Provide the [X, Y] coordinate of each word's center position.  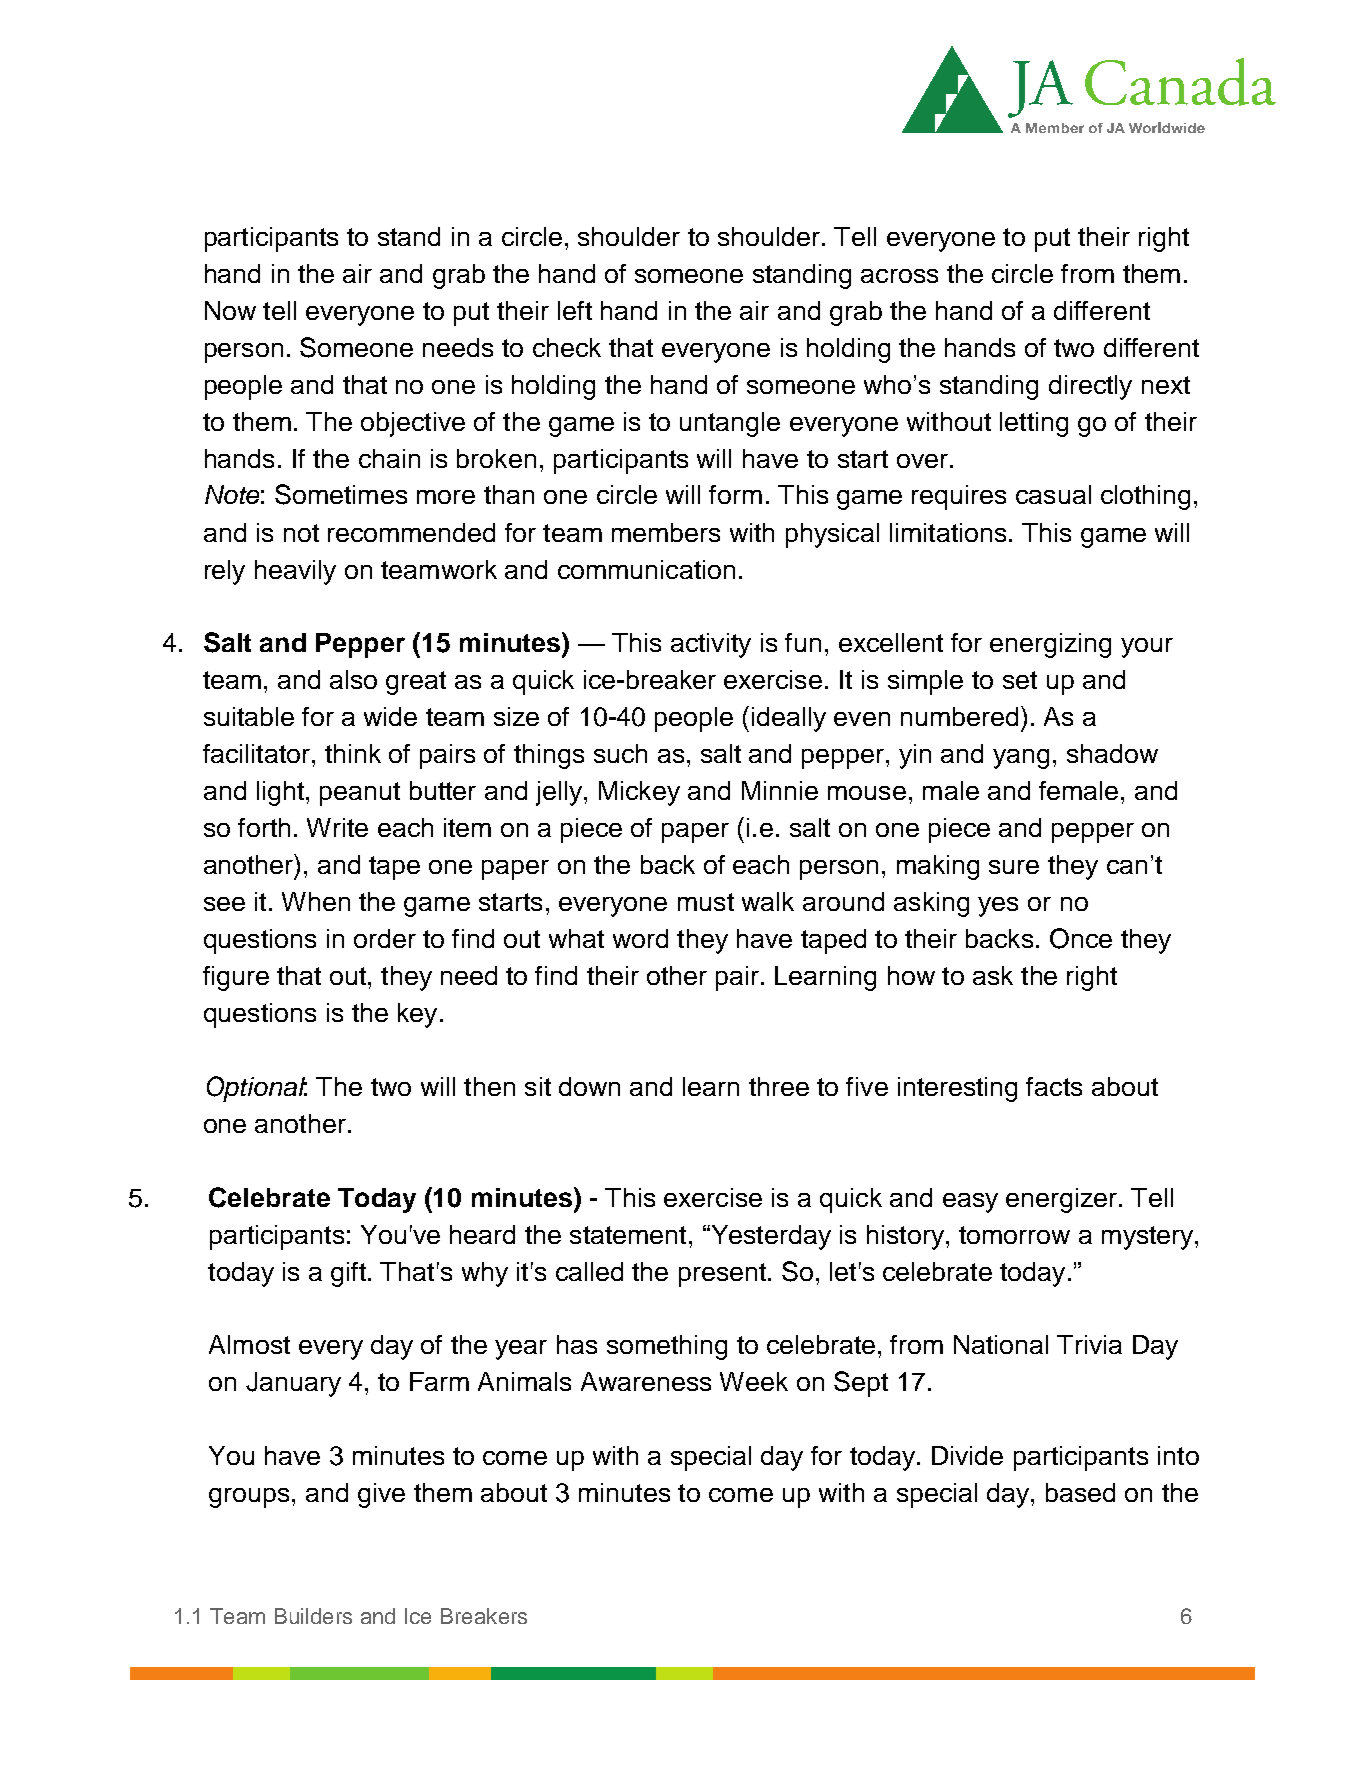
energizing [1050, 645]
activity [711, 645]
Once [1081, 938]
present [722, 1275]
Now [230, 310]
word [640, 938]
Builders [313, 1616]
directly [1090, 387]
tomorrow [1014, 1235]
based [1080, 1492]
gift [348, 1274]
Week [754, 1381]
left [575, 310]
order [385, 938]
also [353, 679]
